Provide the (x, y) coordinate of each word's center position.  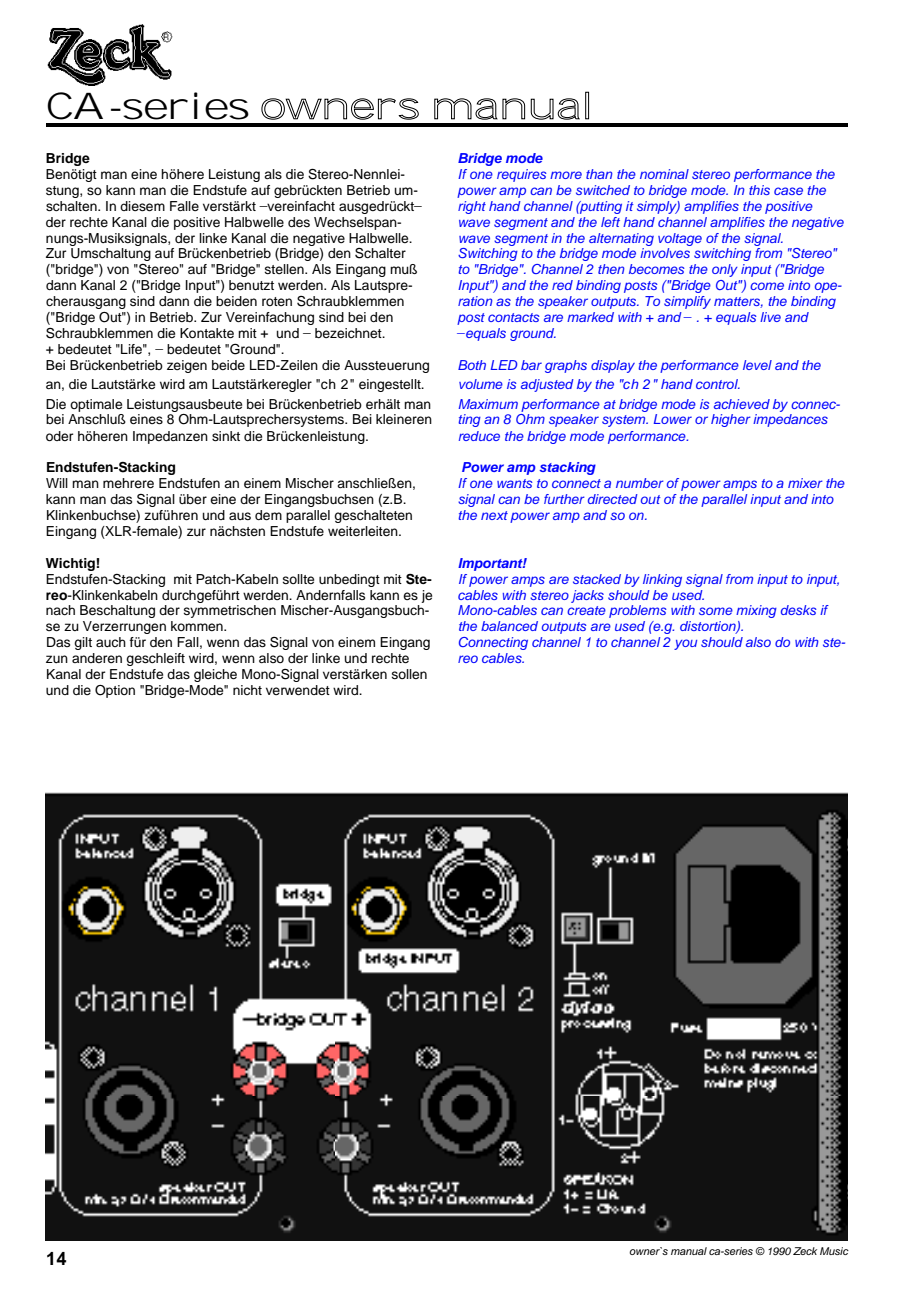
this (759, 190)
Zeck (805, 1251)
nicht (247, 690)
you (685, 644)
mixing (756, 611)
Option (115, 691)
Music (834, 1251)
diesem (142, 206)
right (472, 207)
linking (662, 580)
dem (268, 515)
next (494, 515)
